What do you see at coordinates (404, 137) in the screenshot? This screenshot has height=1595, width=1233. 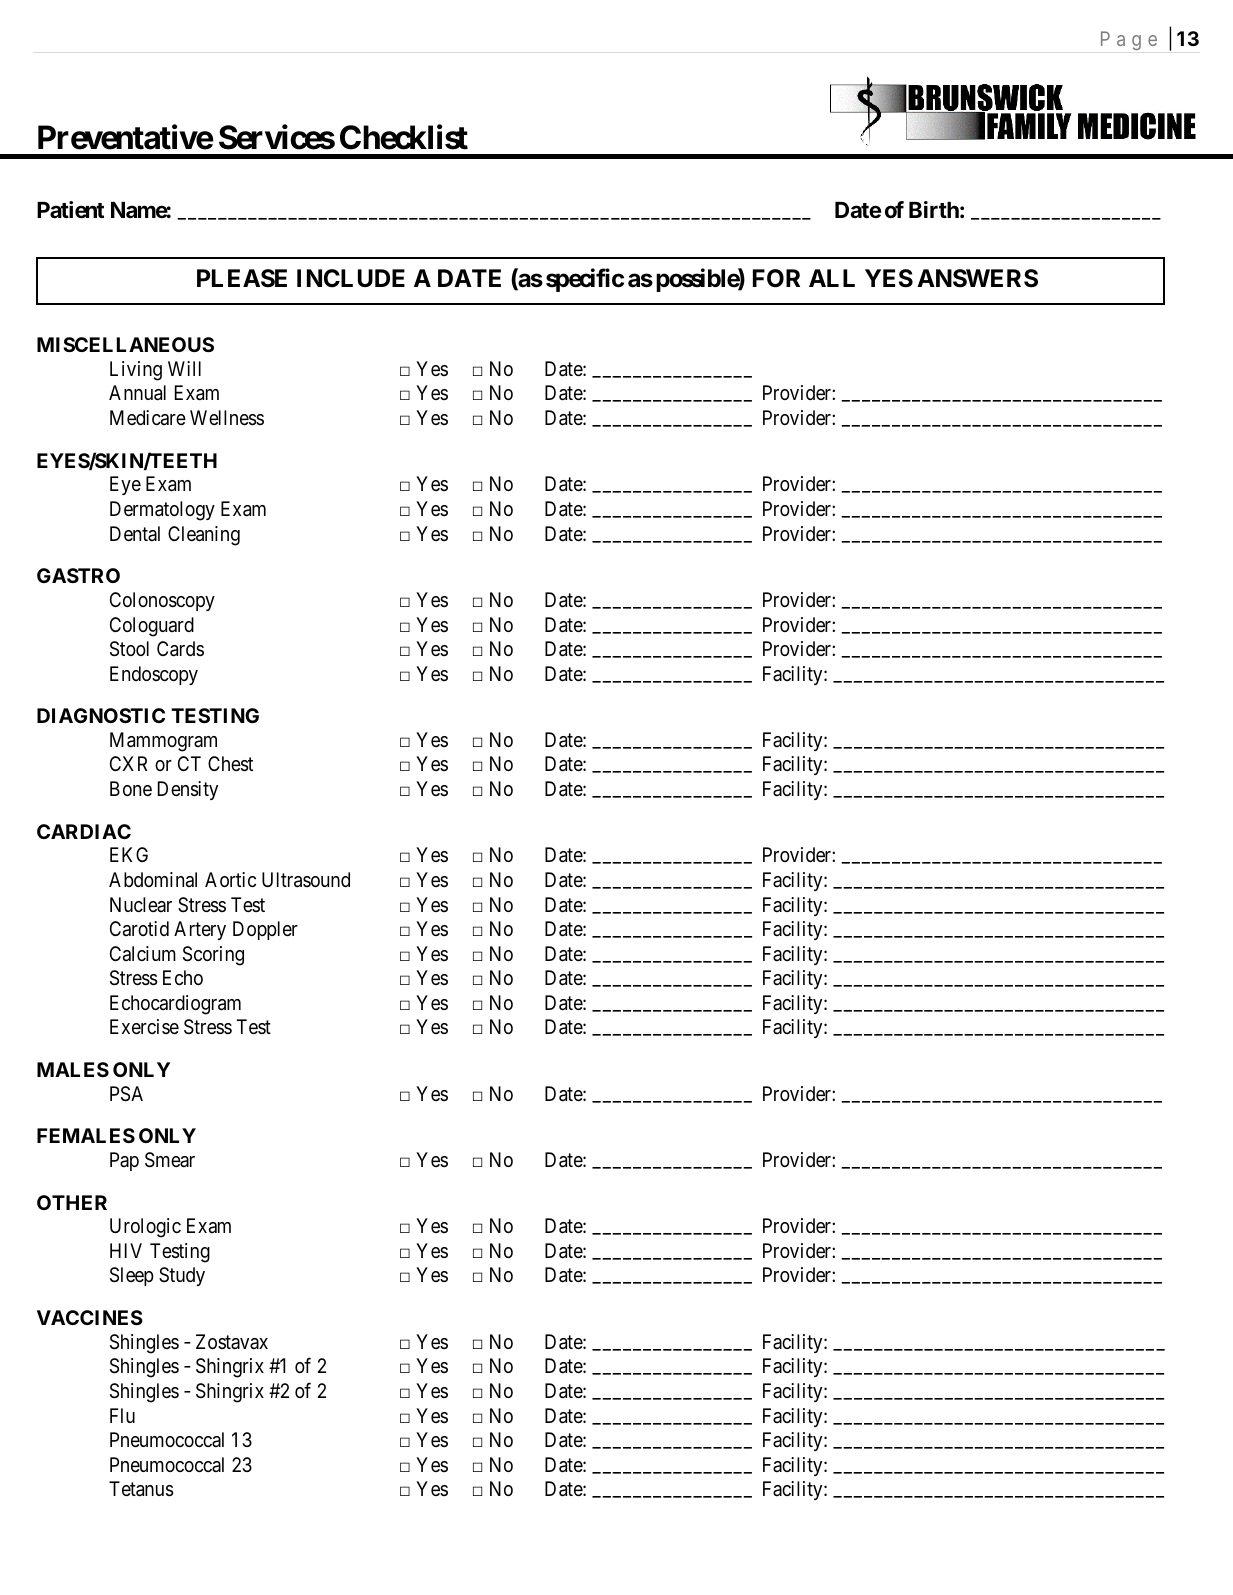 I see `Checklist` at bounding box center [404, 137].
